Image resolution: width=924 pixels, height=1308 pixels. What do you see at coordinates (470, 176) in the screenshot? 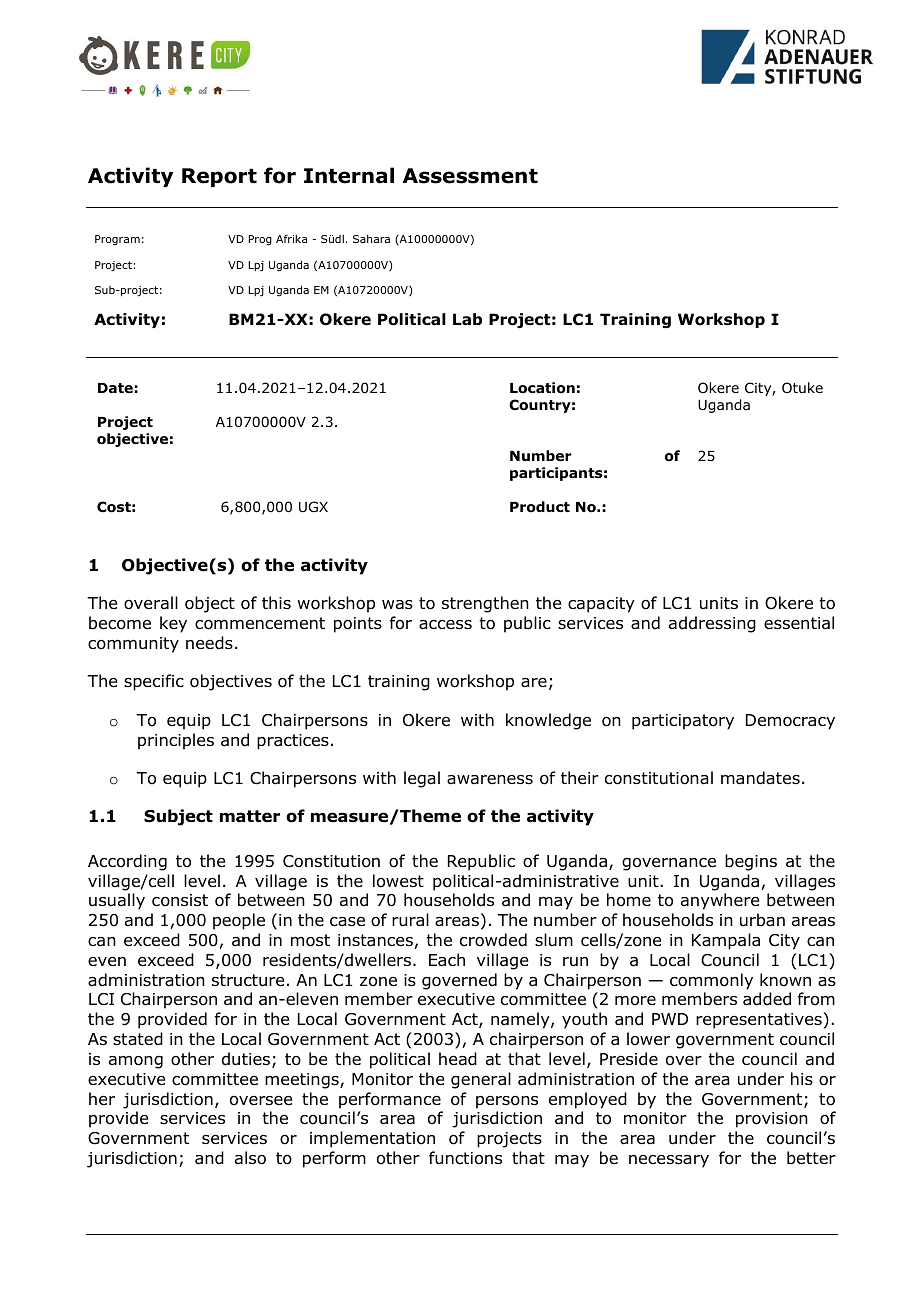
I see `Assessment` at bounding box center [470, 176].
